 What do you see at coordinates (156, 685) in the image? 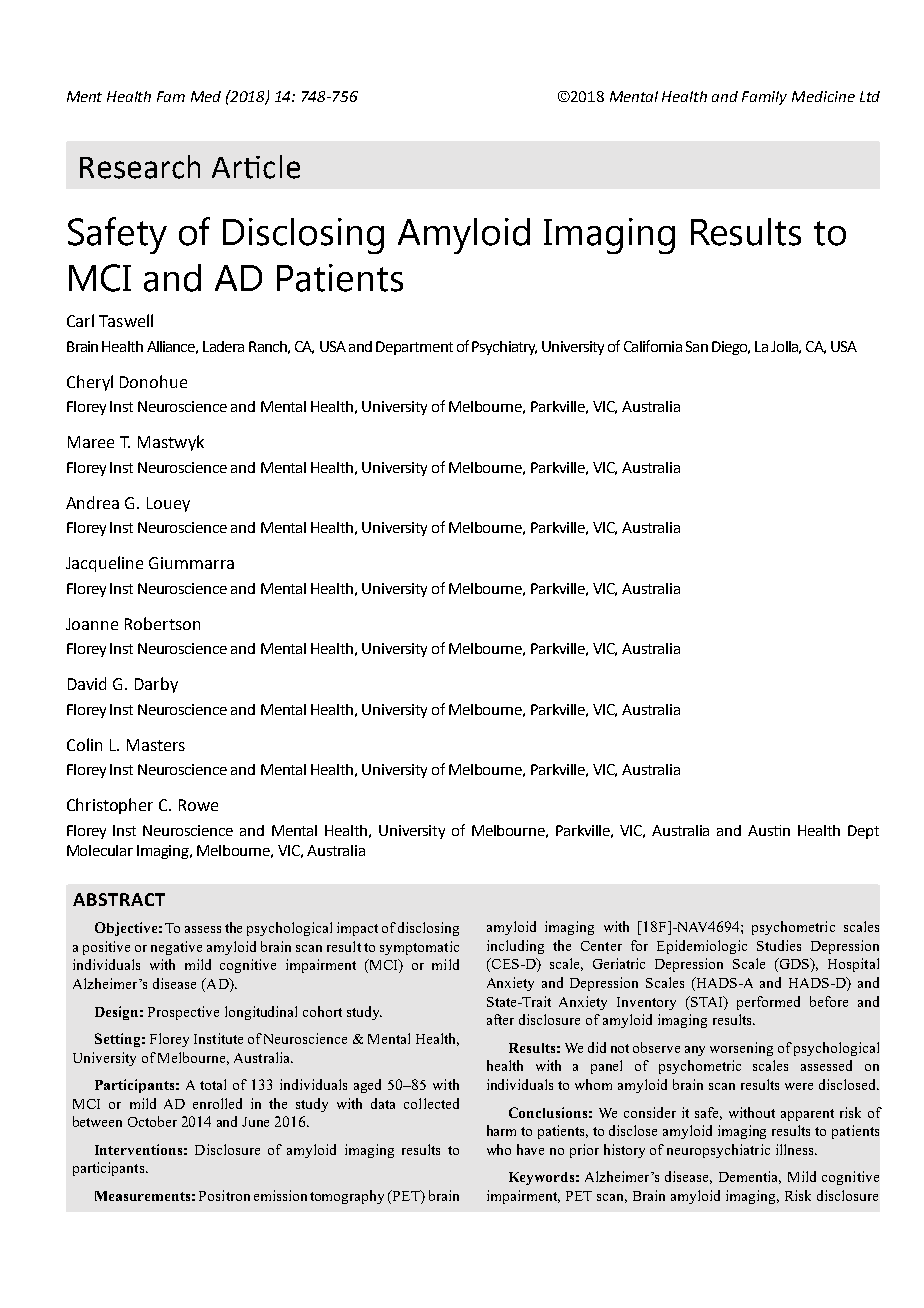
I see `Darby` at bounding box center [156, 685].
